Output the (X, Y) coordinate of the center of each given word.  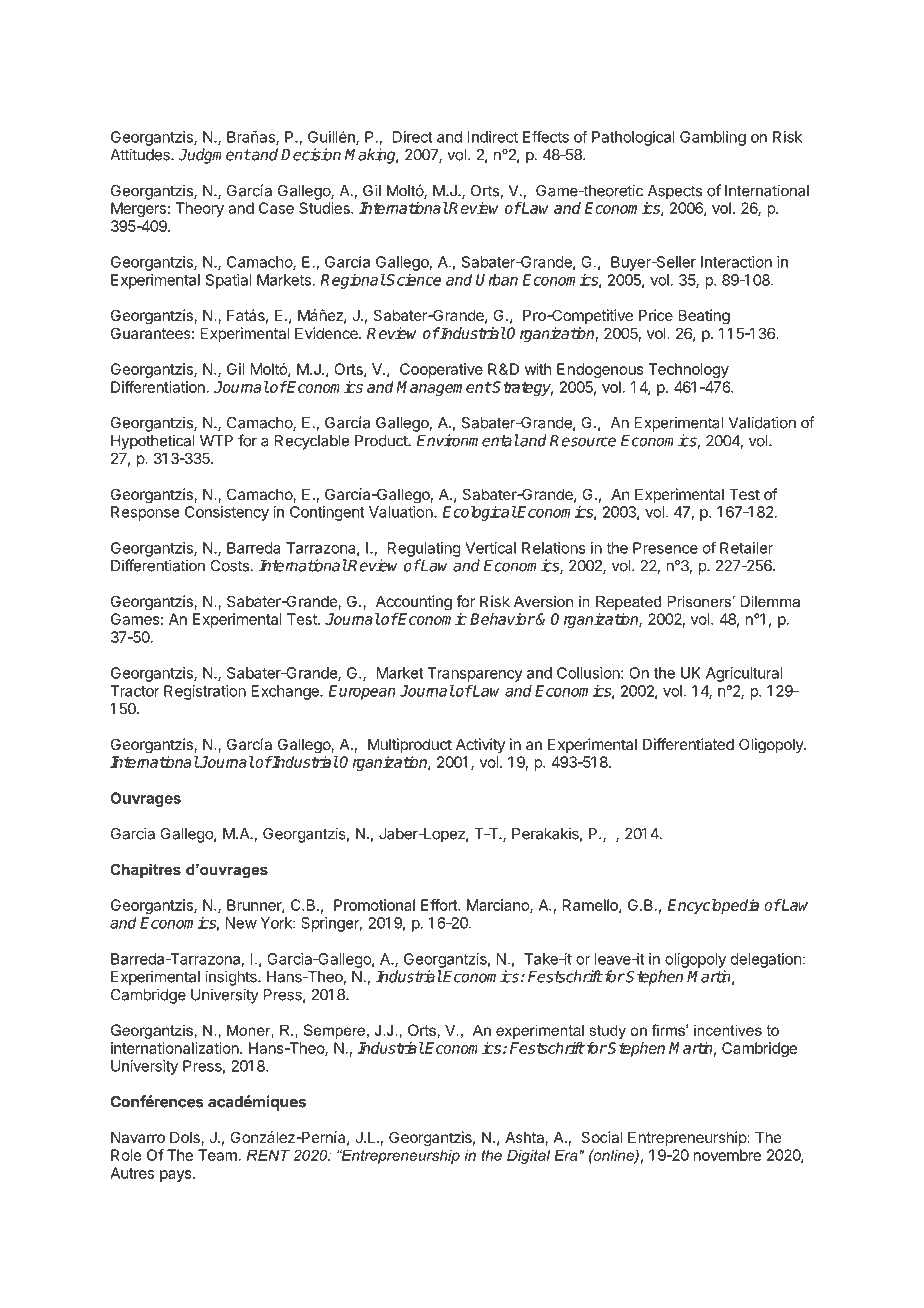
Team (217, 1155)
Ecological (480, 513)
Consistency (227, 513)
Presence (665, 548)
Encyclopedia (713, 906)
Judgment (214, 156)
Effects (546, 136)
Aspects (675, 192)
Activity (480, 745)
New (241, 923)
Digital (528, 1156)
